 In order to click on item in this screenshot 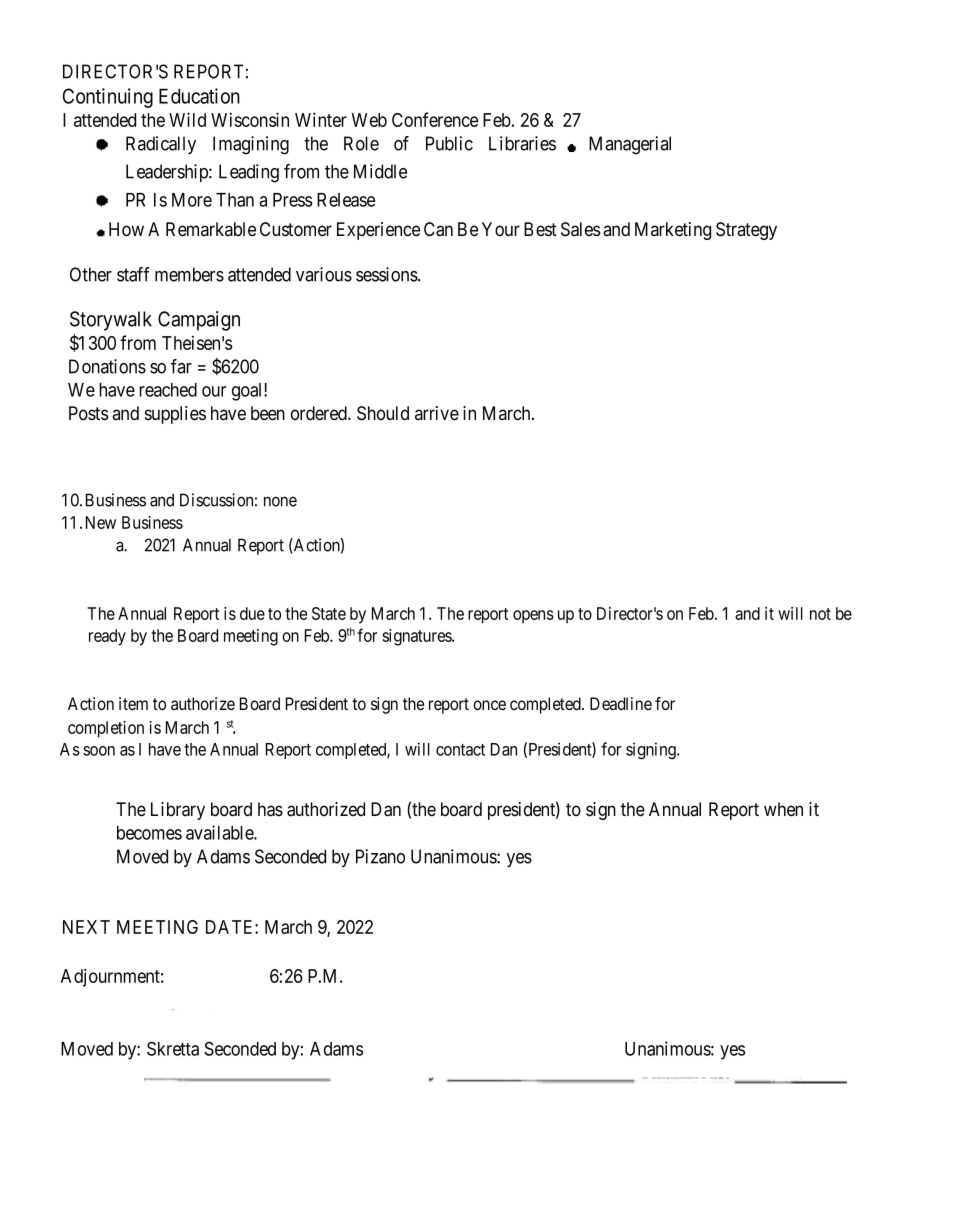, I will do `click(133, 703)`.
